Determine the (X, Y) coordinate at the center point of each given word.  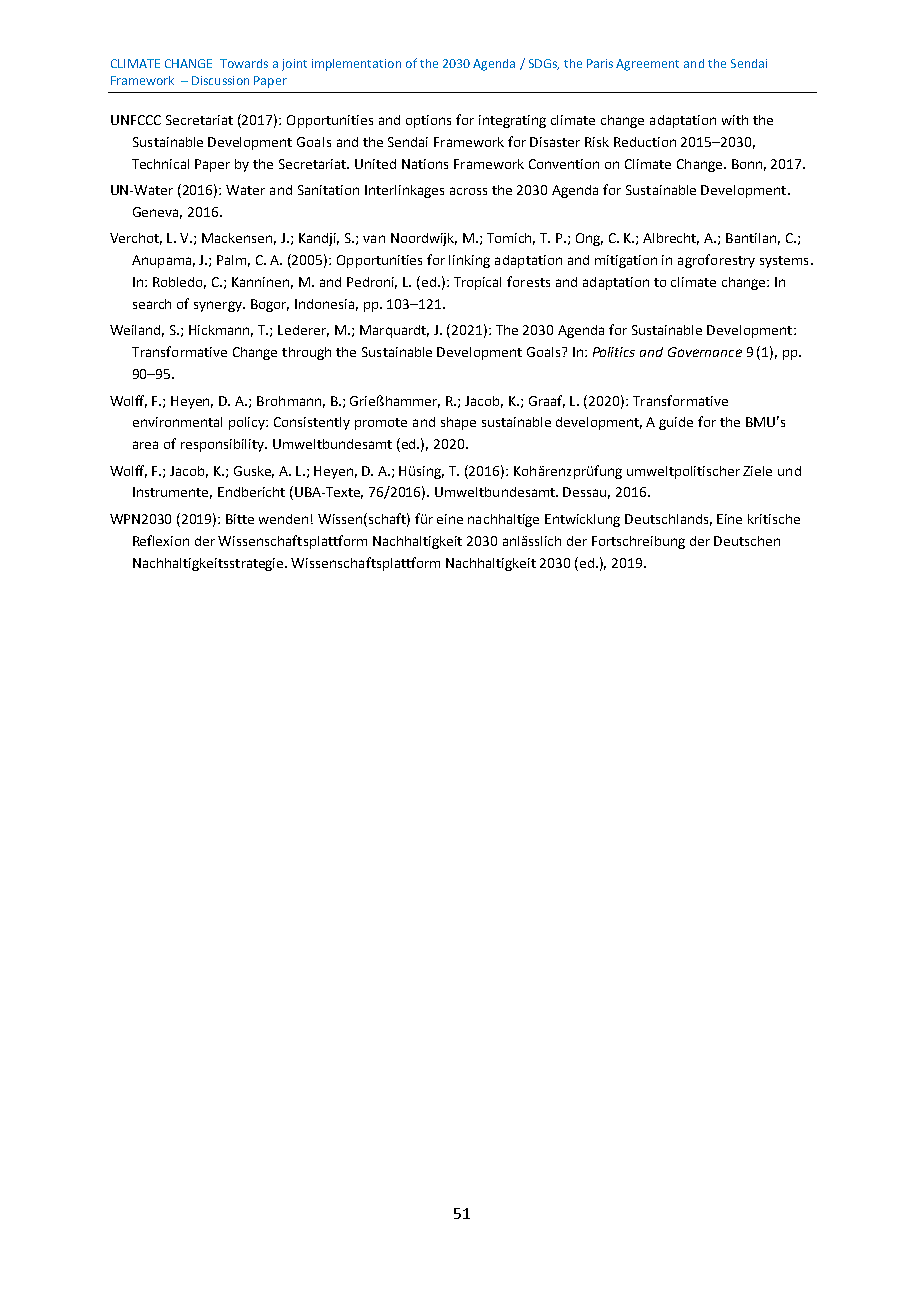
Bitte (240, 519)
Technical (160, 164)
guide (676, 423)
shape (458, 423)
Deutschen (747, 541)
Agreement (647, 65)
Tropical (477, 283)
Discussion (220, 80)
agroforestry (716, 261)
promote (381, 424)
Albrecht (671, 239)
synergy (219, 306)
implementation (356, 65)
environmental (177, 422)
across (468, 191)
